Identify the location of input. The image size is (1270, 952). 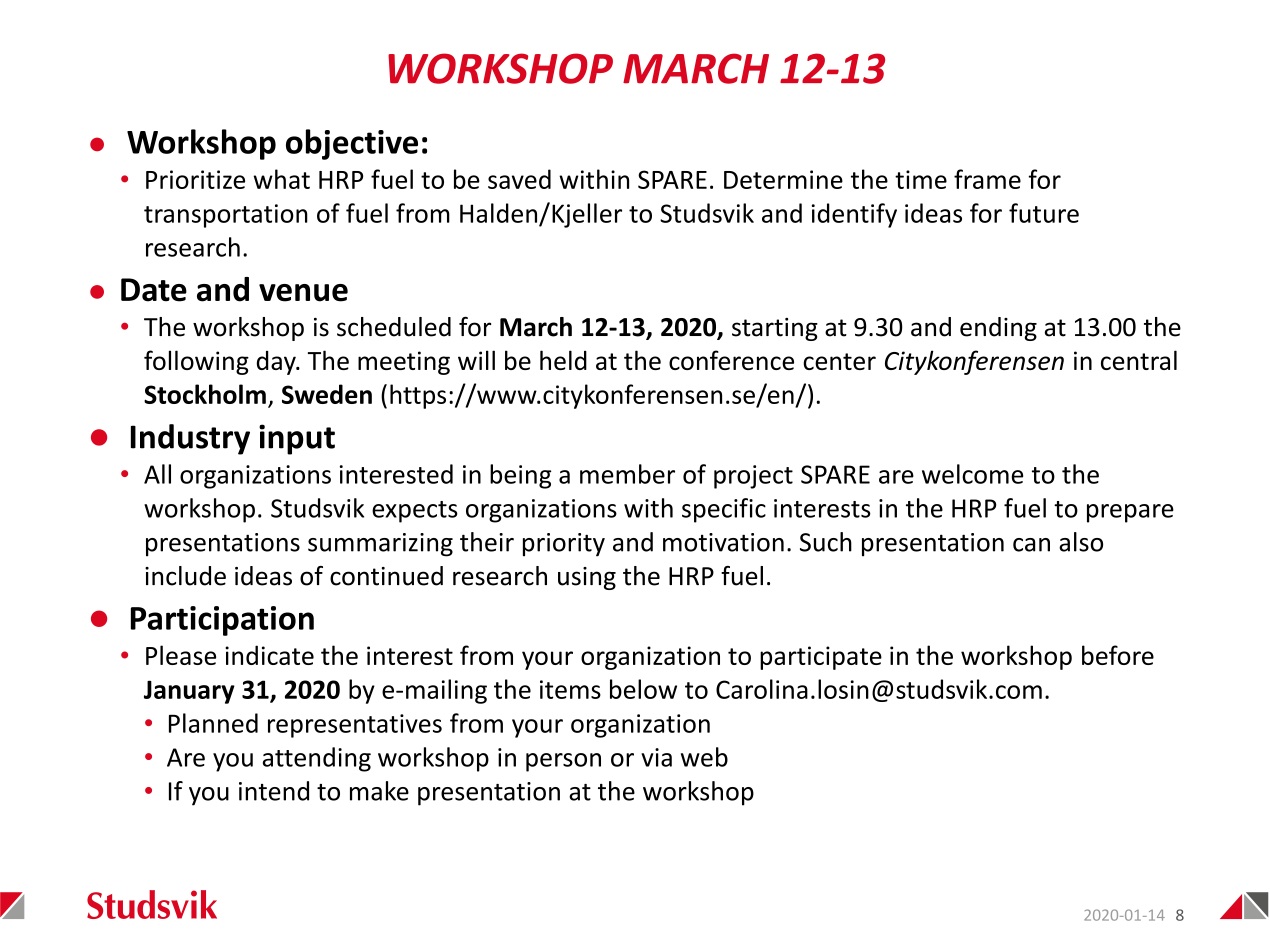
(297, 439).
